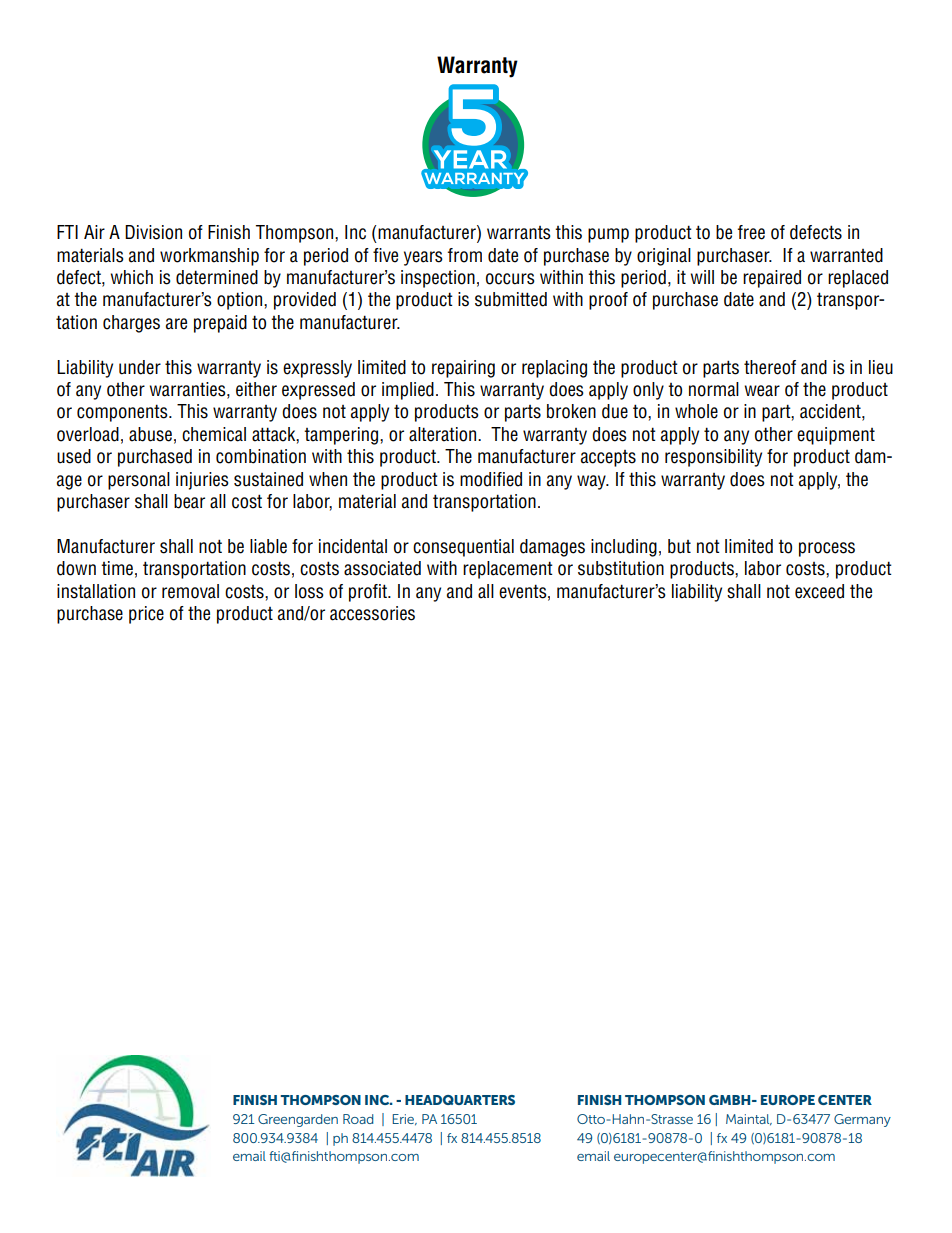  Describe the element at coordinates (190, 591) in the image. I see `removal` at that location.
